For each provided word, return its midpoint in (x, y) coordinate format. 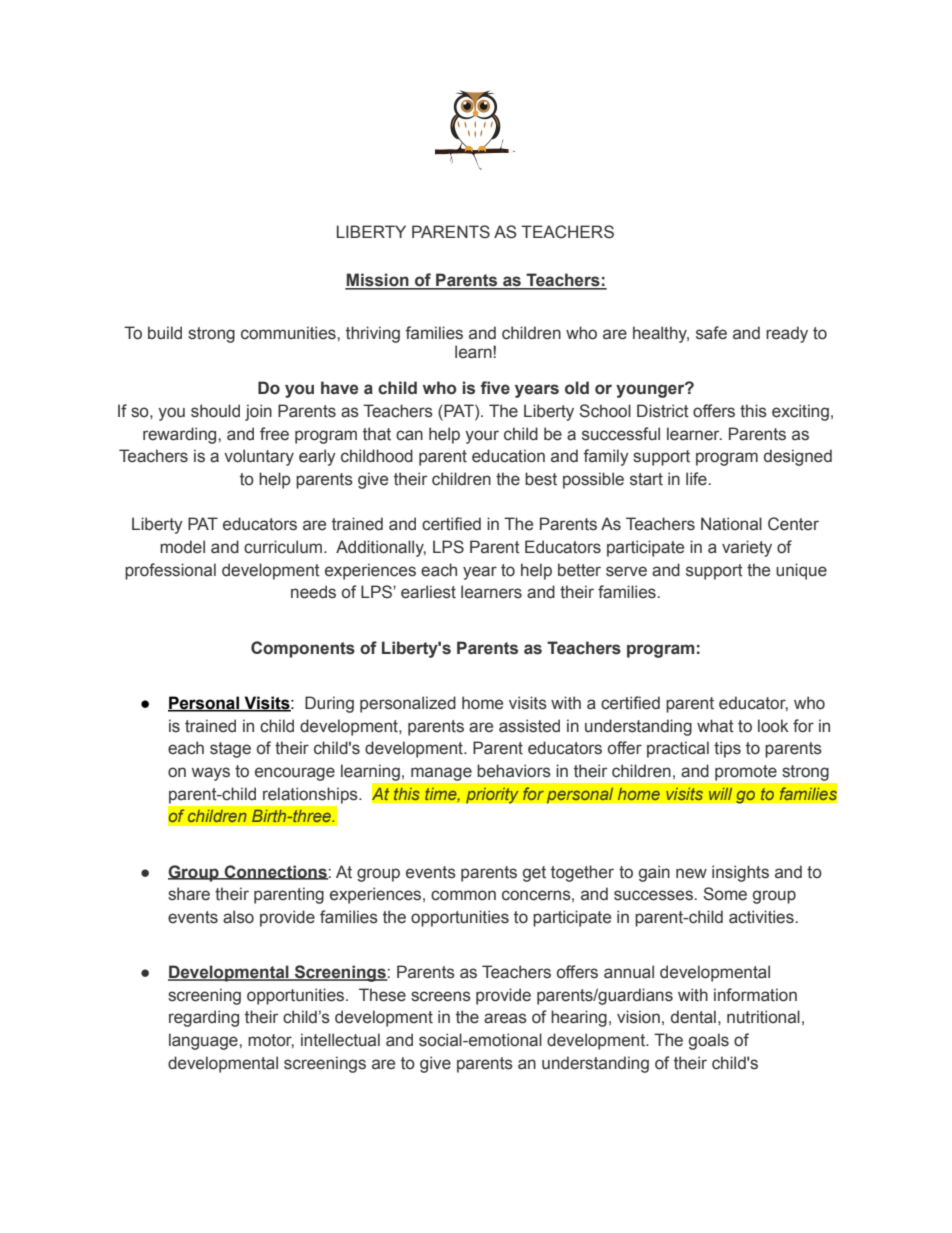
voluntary (259, 457)
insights (740, 873)
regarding (204, 1018)
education (508, 456)
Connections (275, 872)
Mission (378, 281)
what (715, 726)
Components (303, 649)
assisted (529, 726)
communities (289, 333)
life (696, 479)
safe (711, 333)
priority (492, 795)
